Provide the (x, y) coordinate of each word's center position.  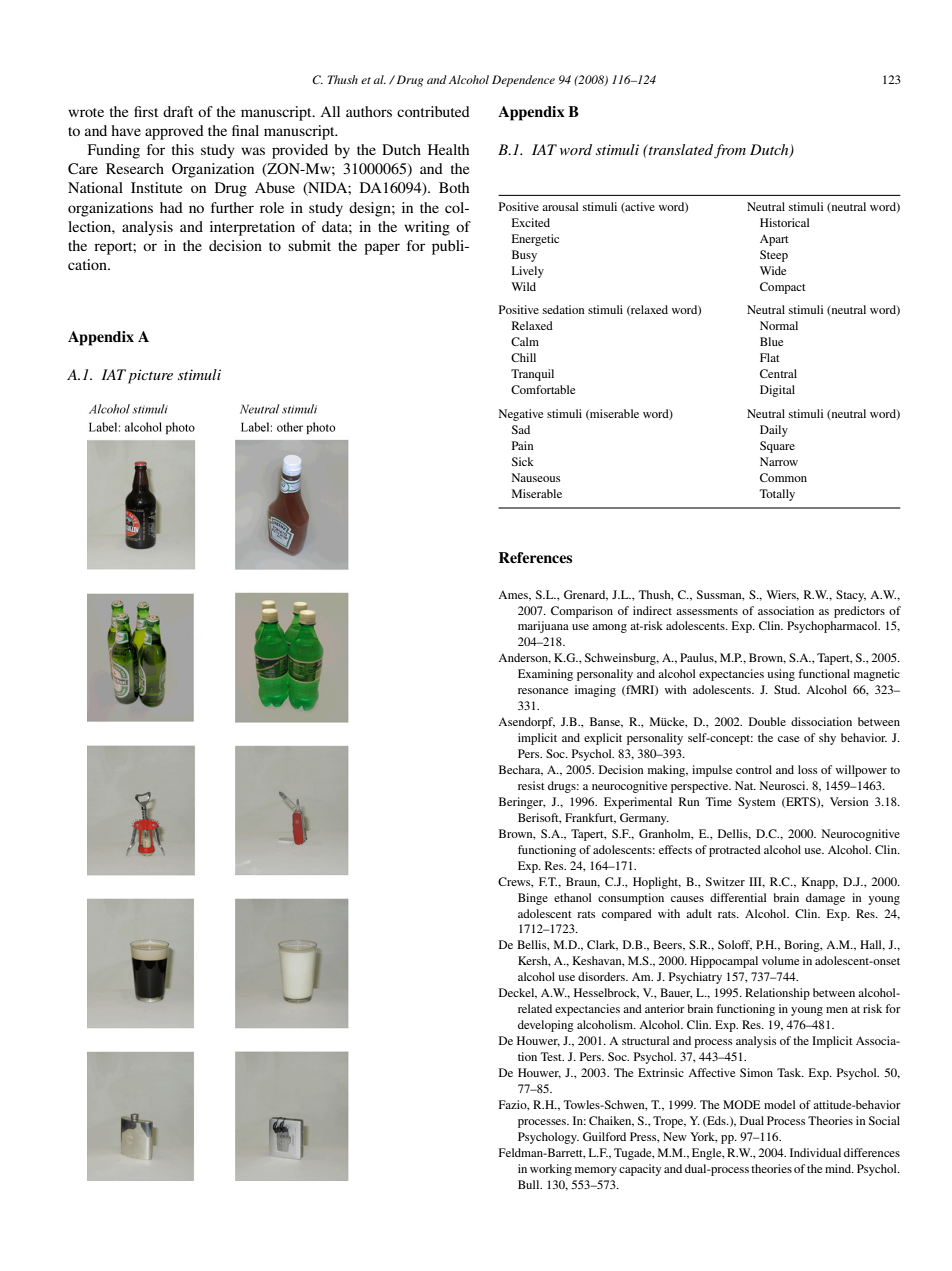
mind (839, 1168)
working (551, 1170)
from (730, 151)
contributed (433, 111)
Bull (530, 1184)
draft (178, 111)
